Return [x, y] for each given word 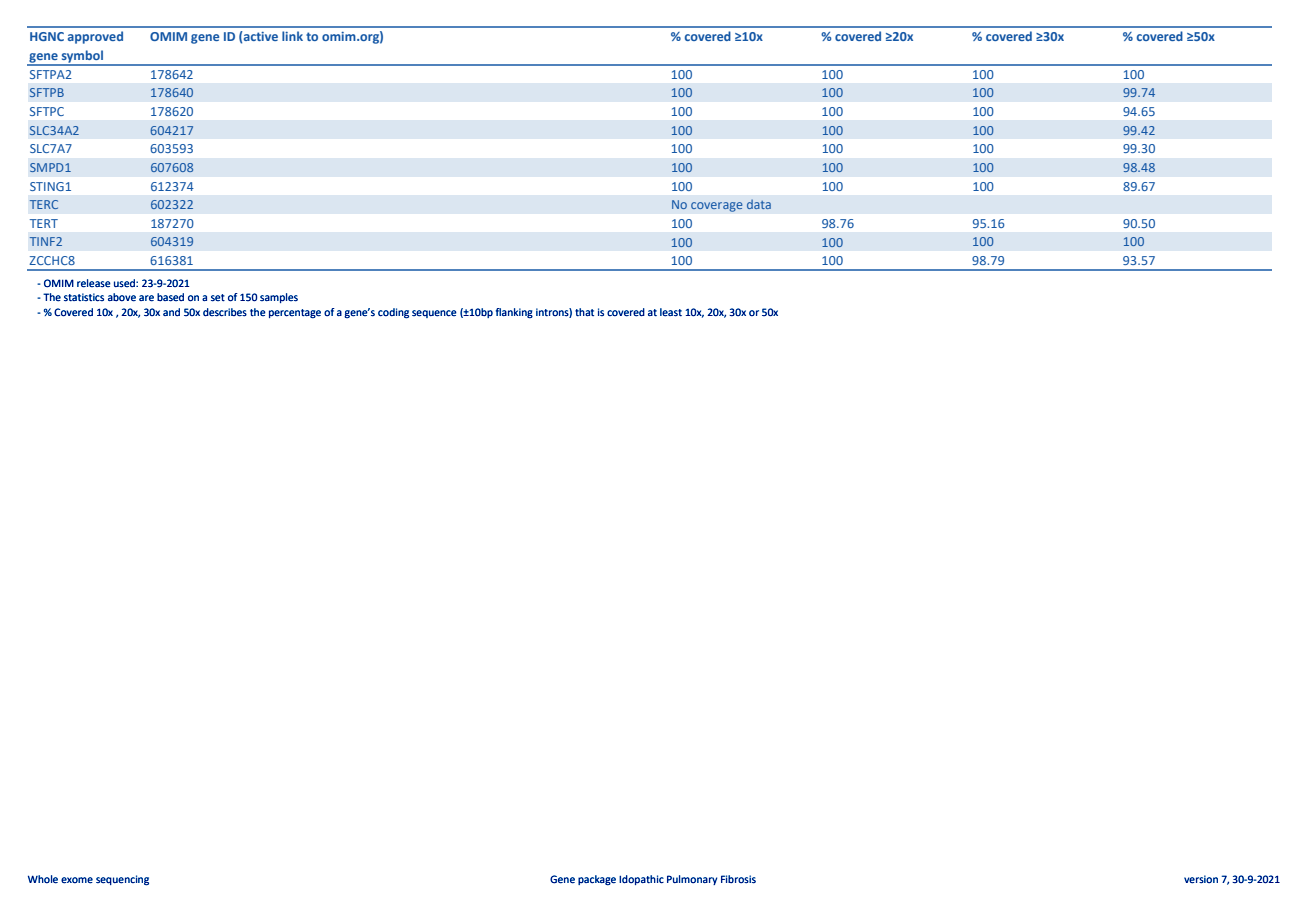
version [1201, 879]
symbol [82, 57]
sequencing [122, 880]
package [597, 880]
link [292, 36]
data [759, 204]
